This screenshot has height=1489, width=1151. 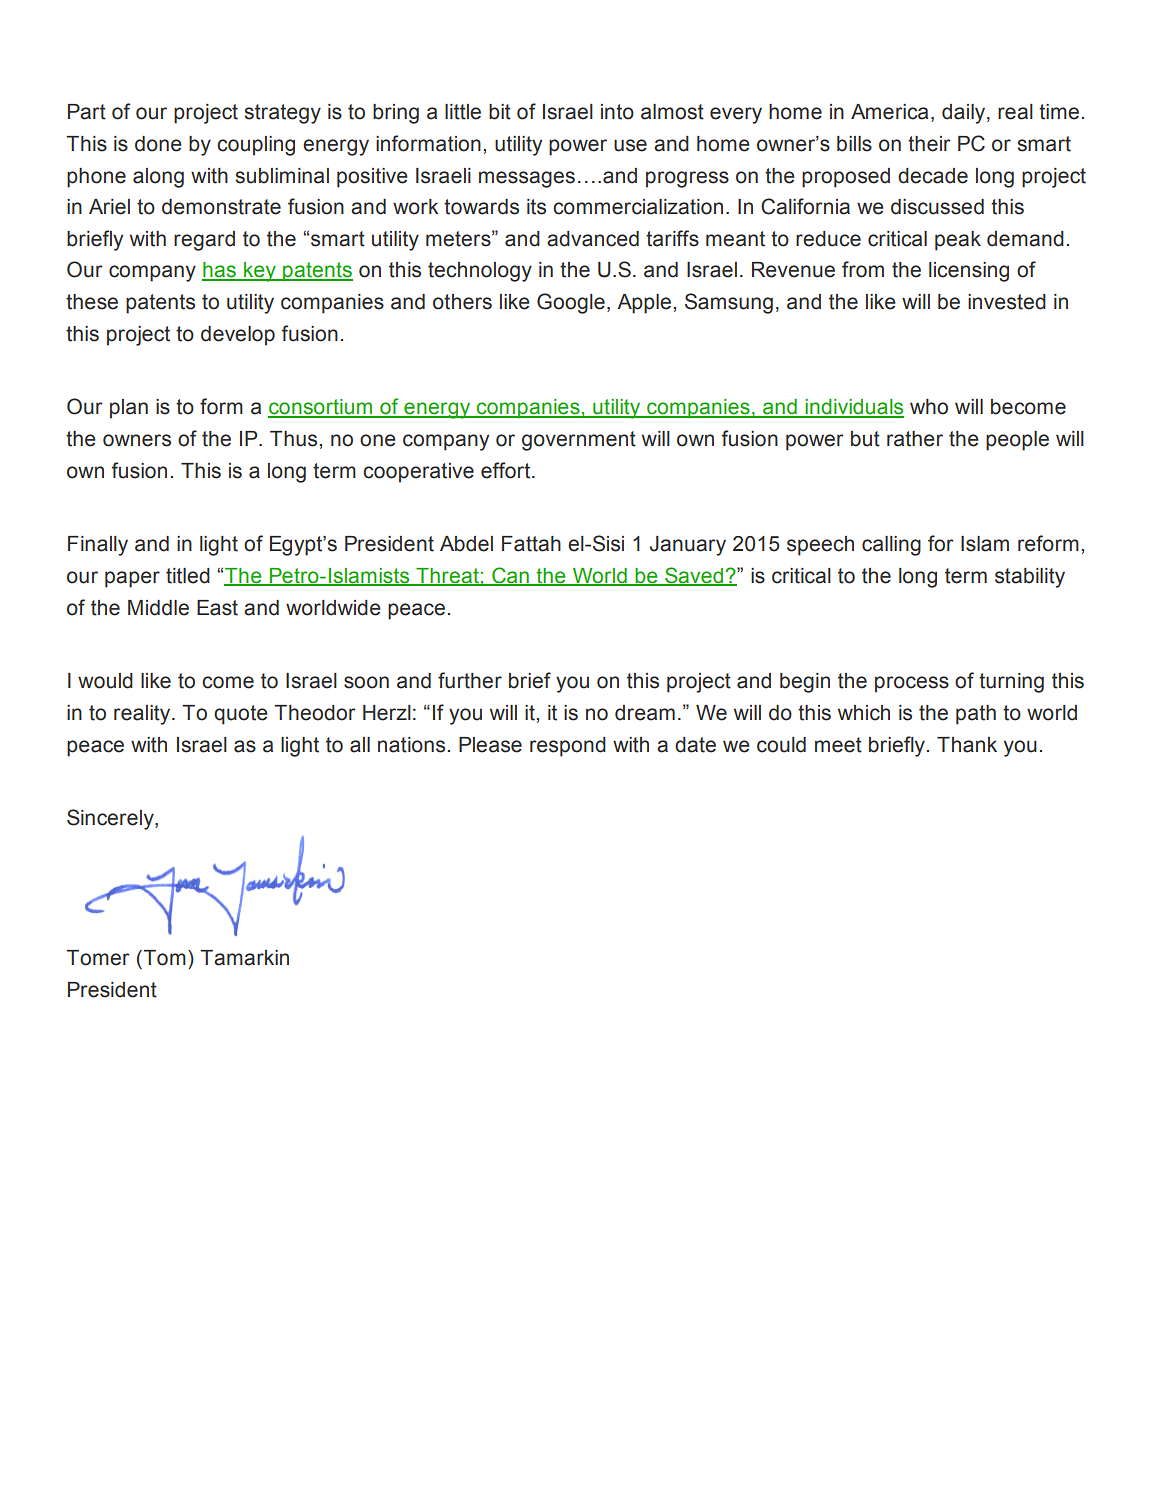 What do you see at coordinates (891, 546) in the screenshot?
I see `calling` at bounding box center [891, 546].
